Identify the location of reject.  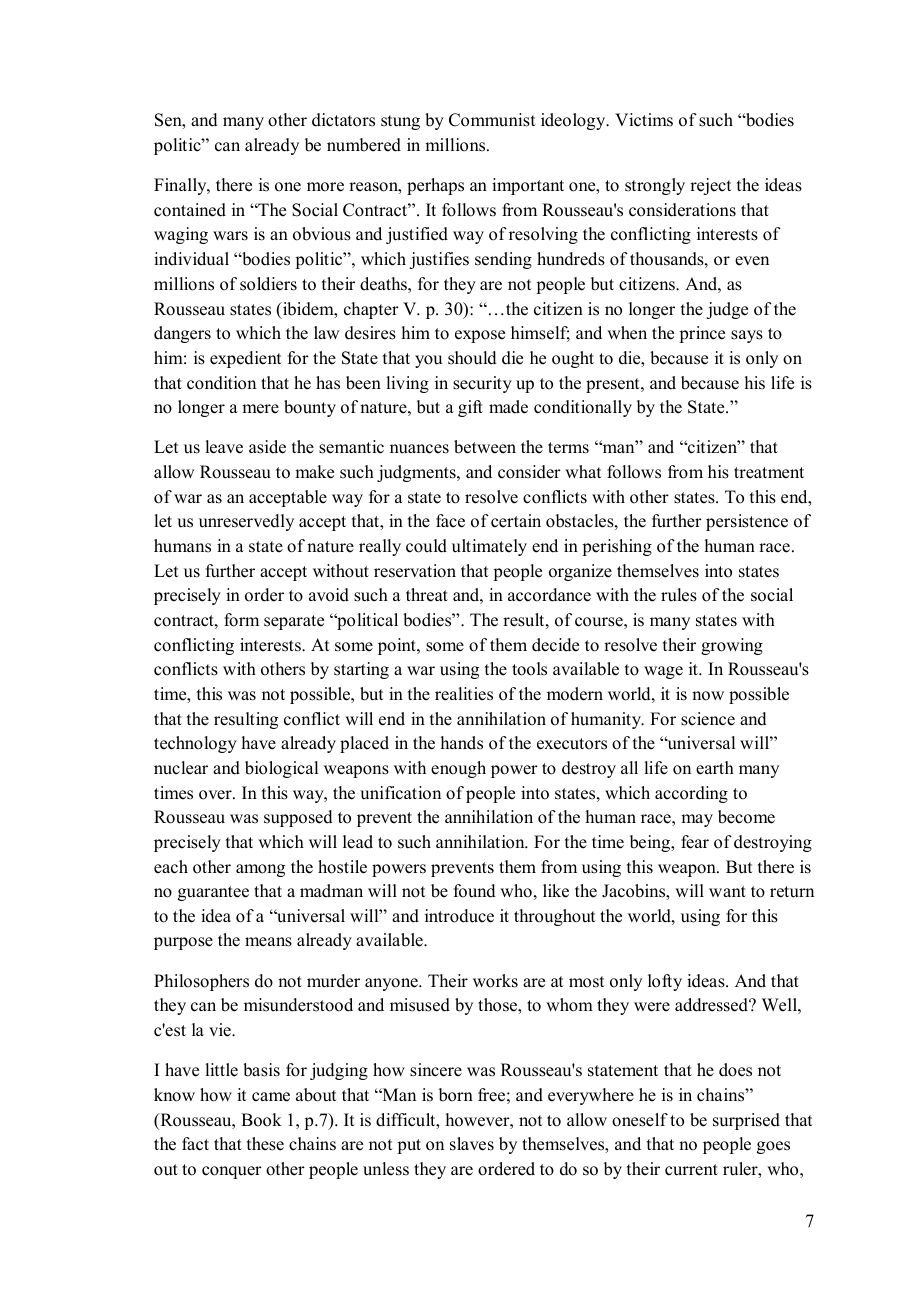
(710, 186).
